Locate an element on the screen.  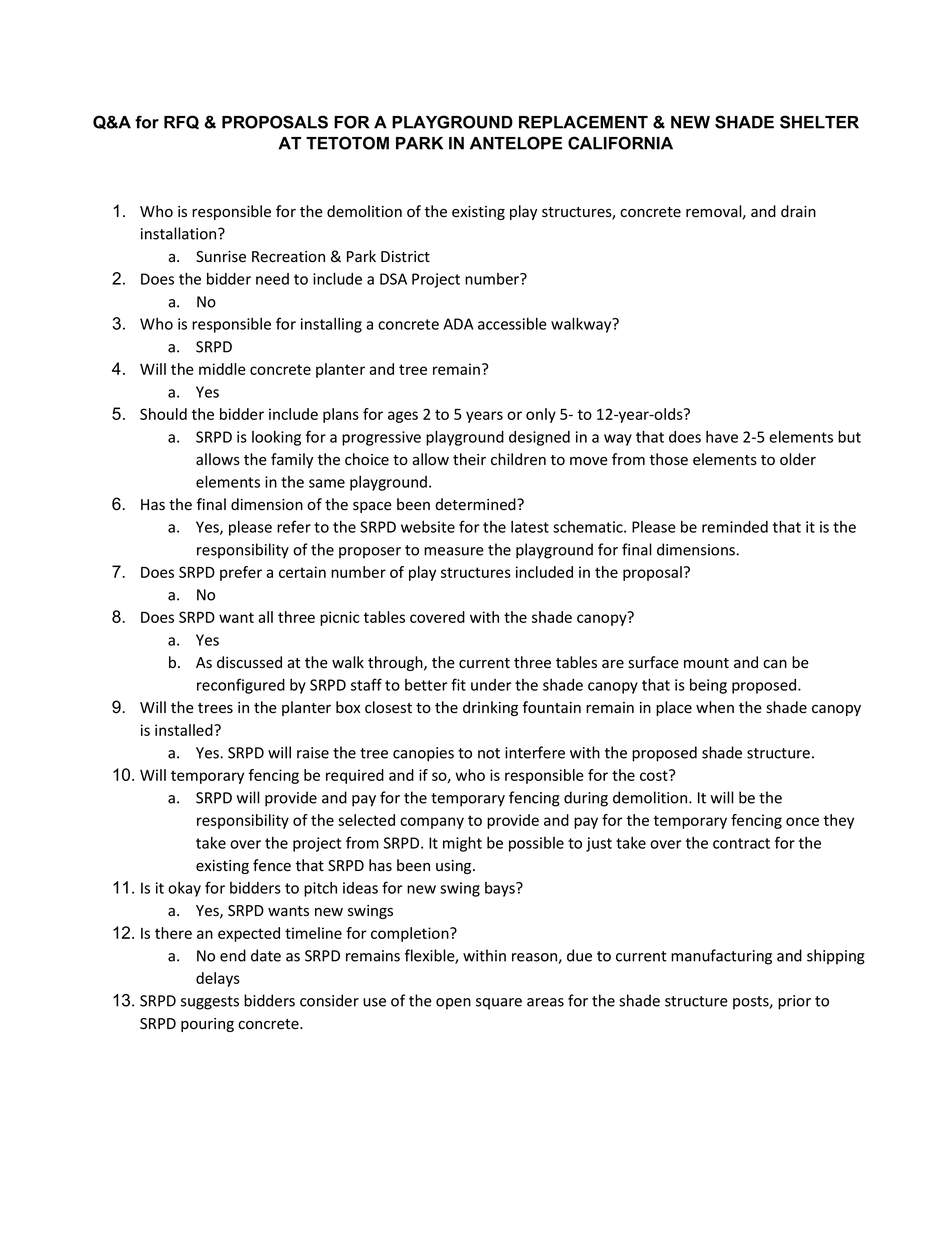
looking is located at coordinates (276, 438).
